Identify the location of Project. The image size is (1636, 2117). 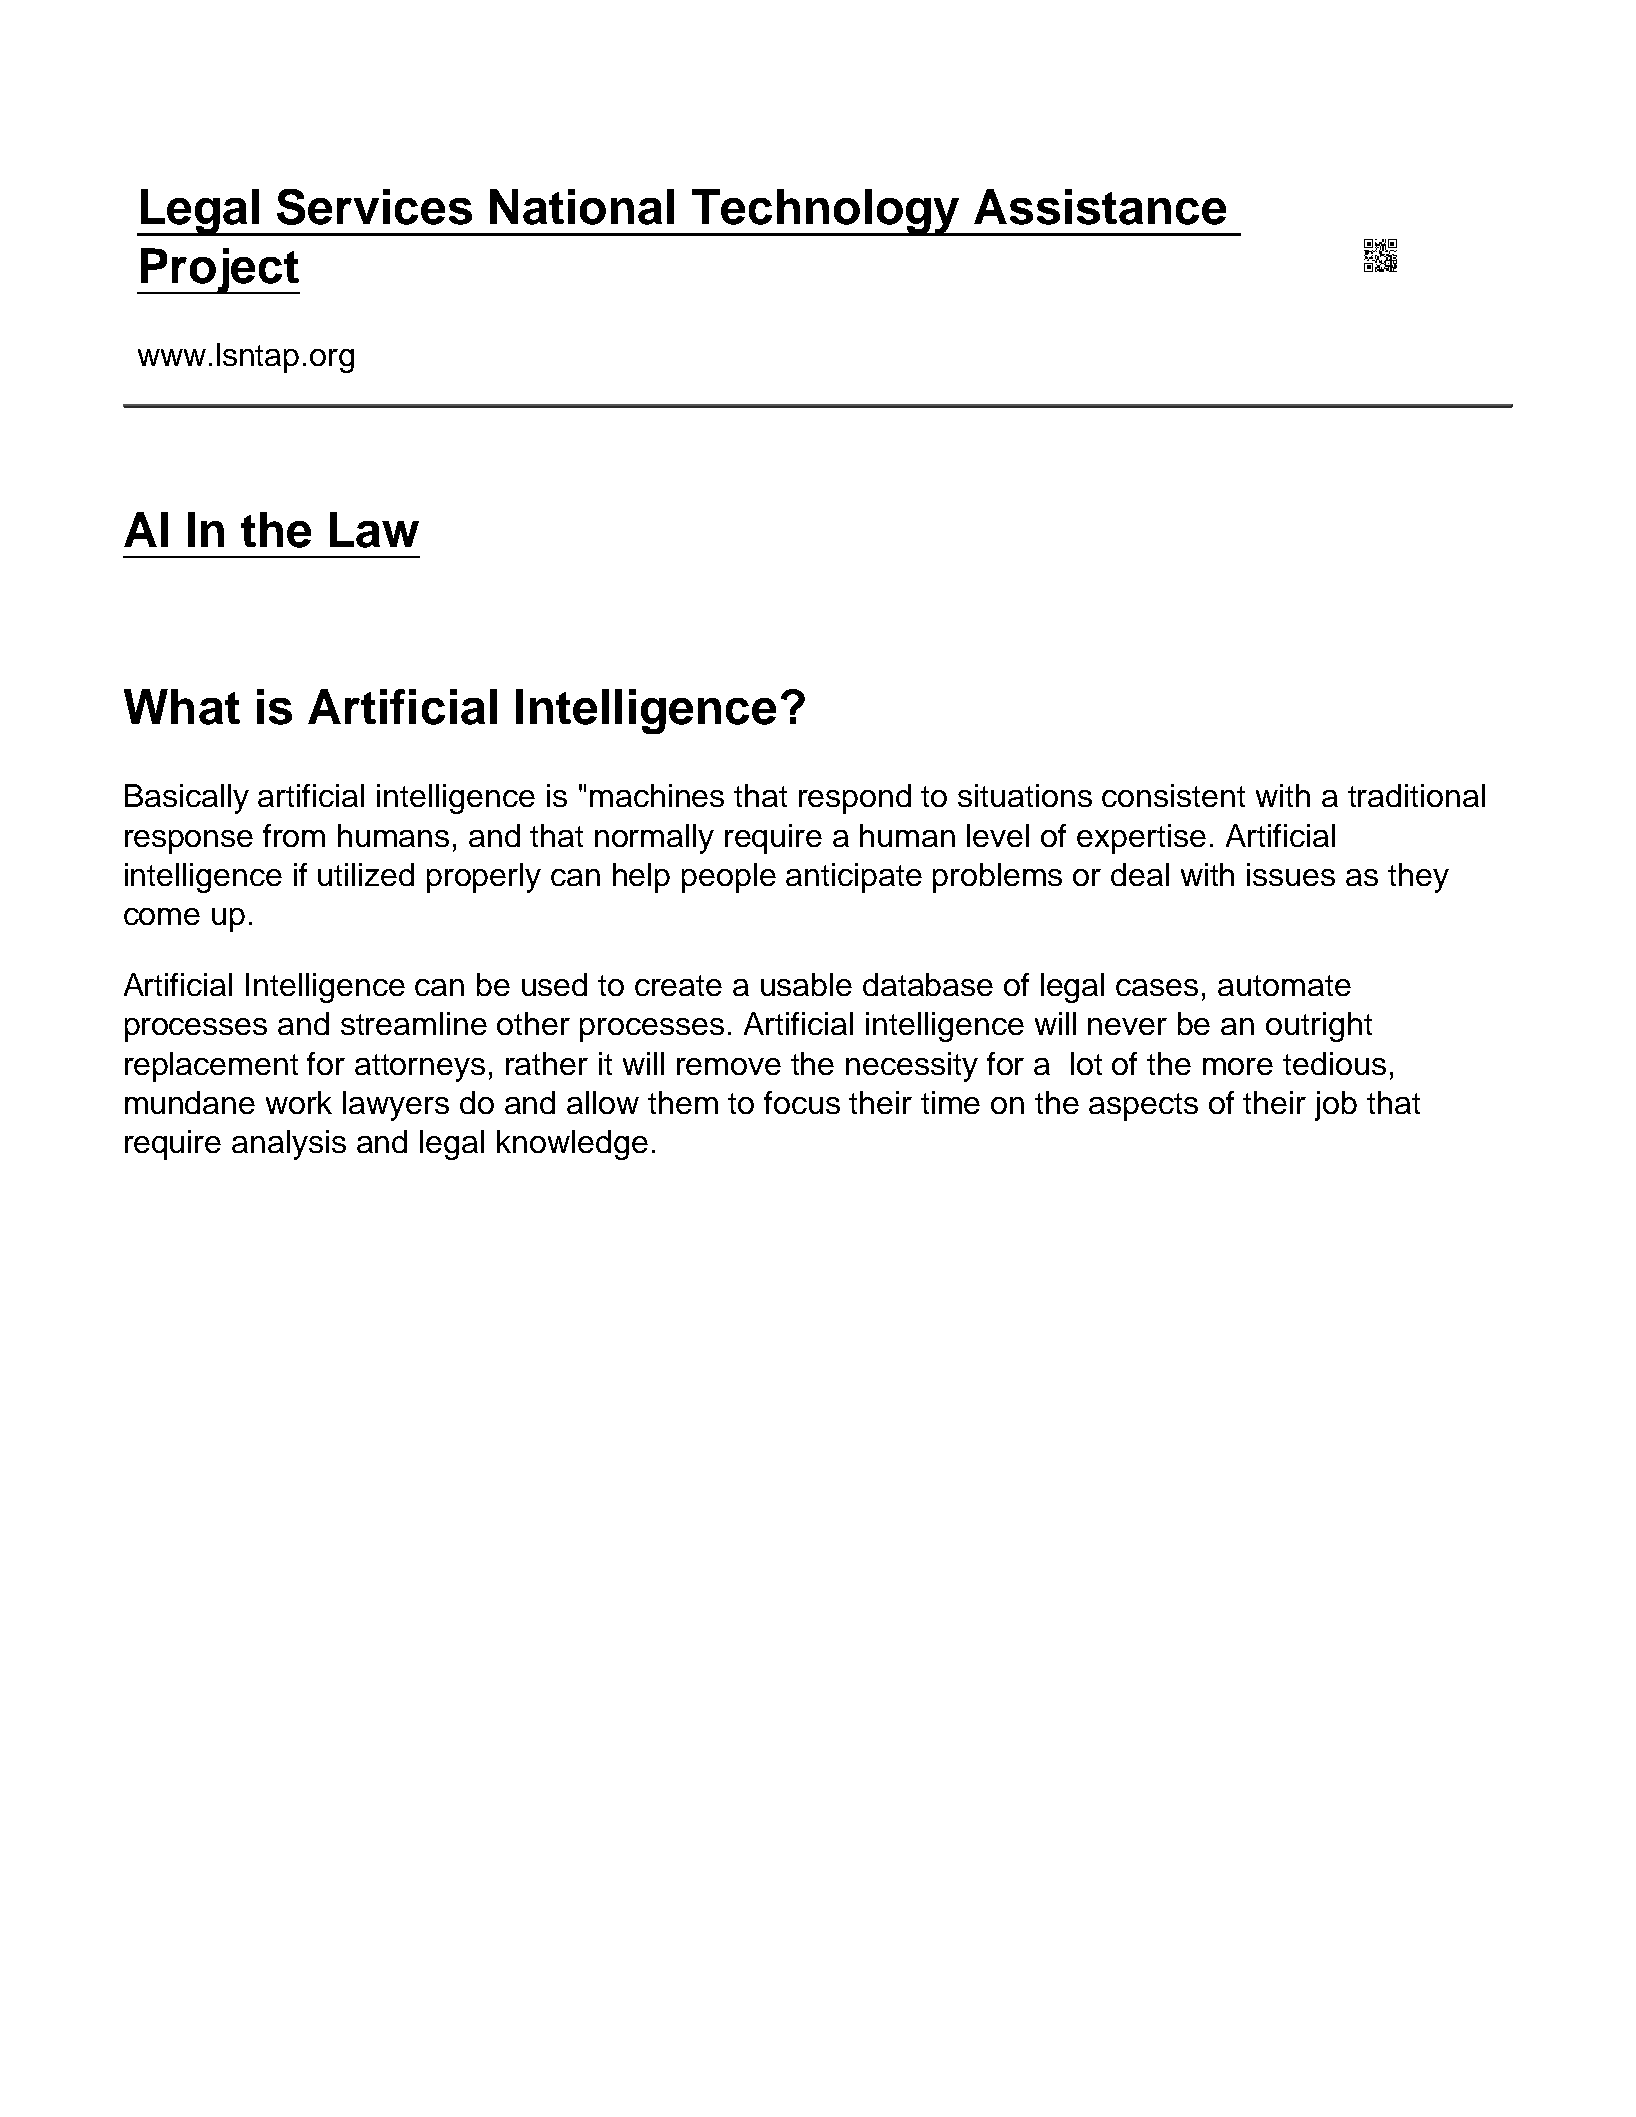
(219, 271).
